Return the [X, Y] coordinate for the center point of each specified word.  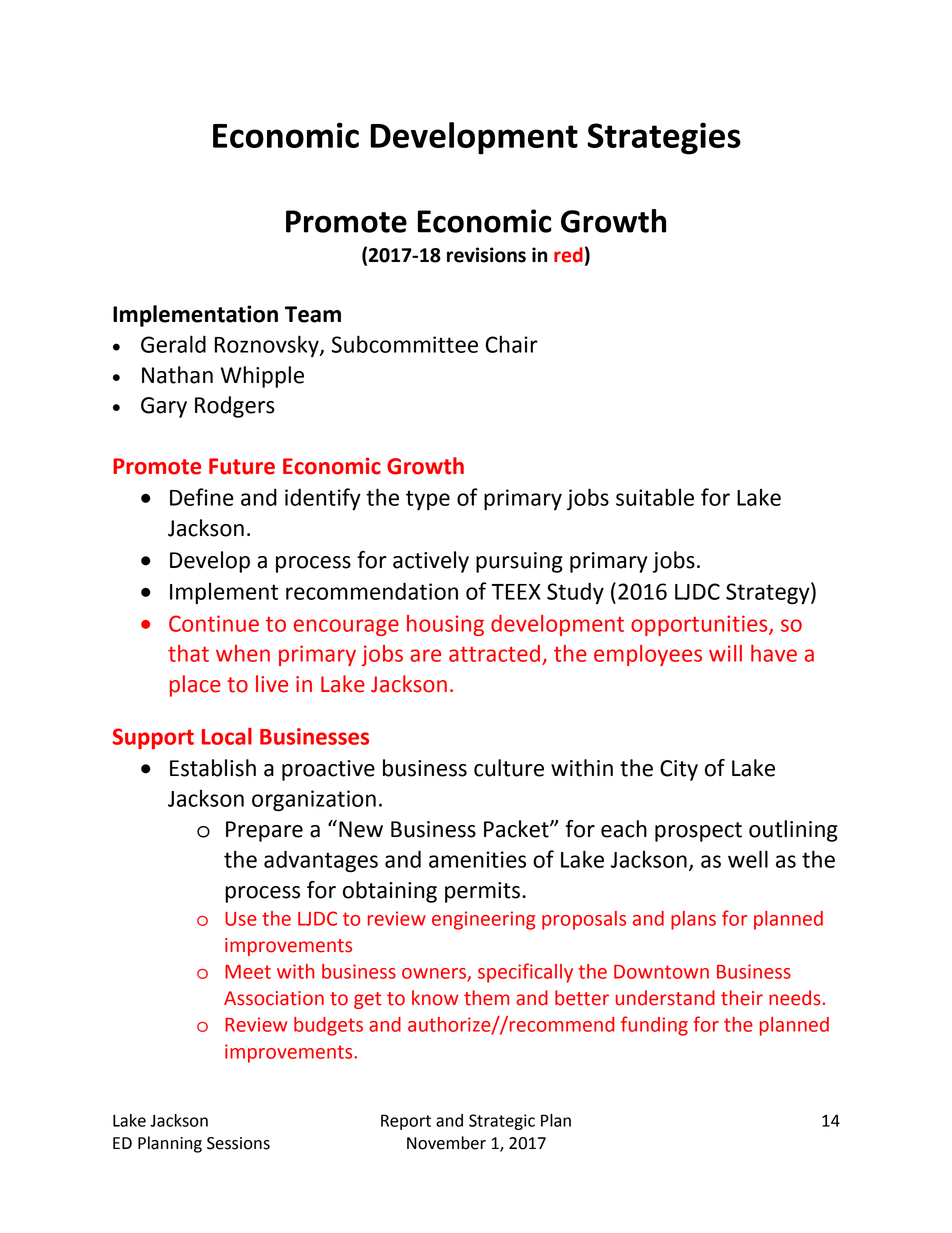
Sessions [238, 1143]
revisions [486, 255]
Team [313, 314]
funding [654, 1026]
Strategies [664, 138]
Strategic [502, 1122]
